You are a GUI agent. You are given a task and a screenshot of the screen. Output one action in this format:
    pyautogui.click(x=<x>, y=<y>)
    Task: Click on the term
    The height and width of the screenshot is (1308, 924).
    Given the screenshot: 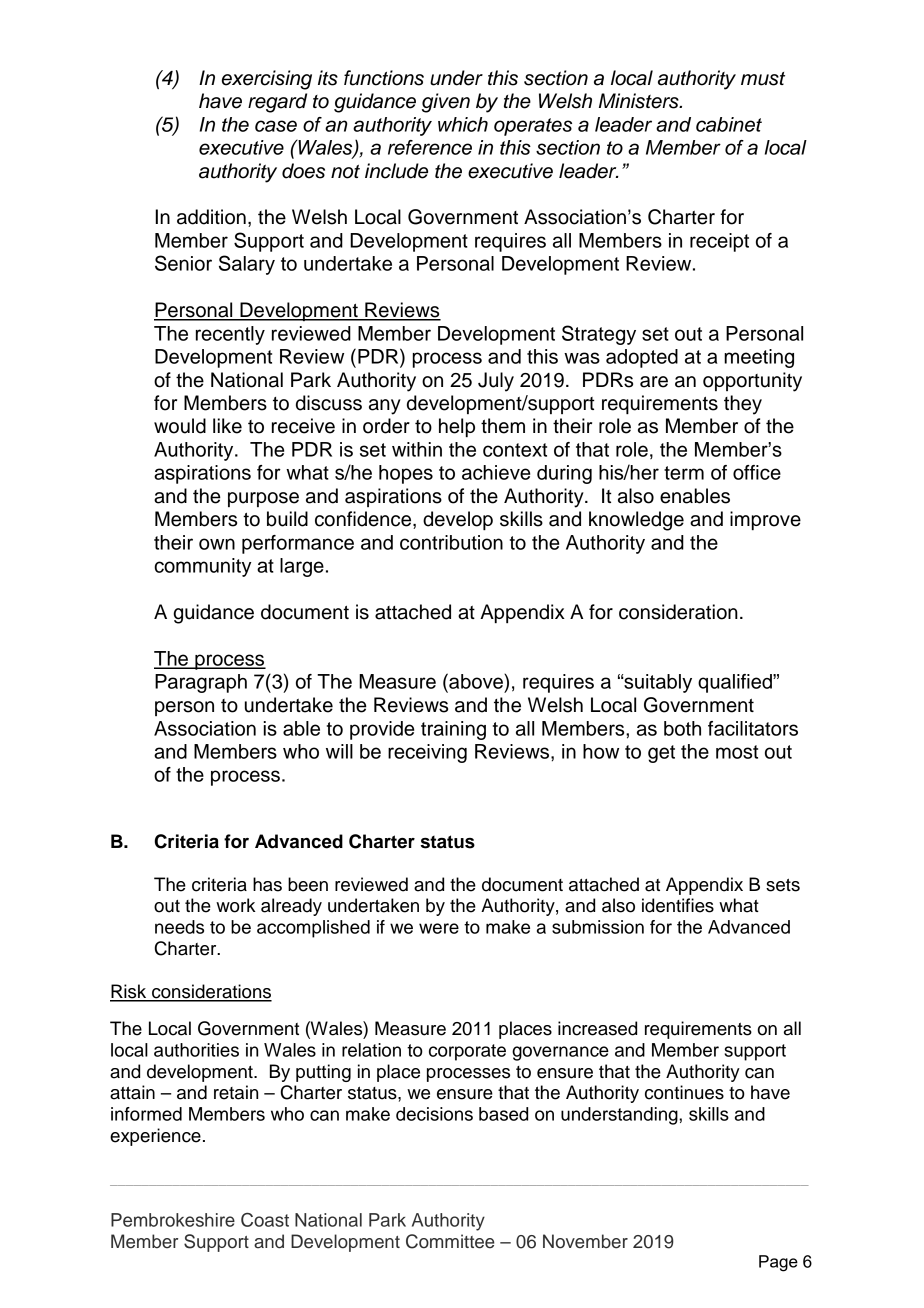 What is the action you would take?
    pyautogui.click(x=684, y=473)
